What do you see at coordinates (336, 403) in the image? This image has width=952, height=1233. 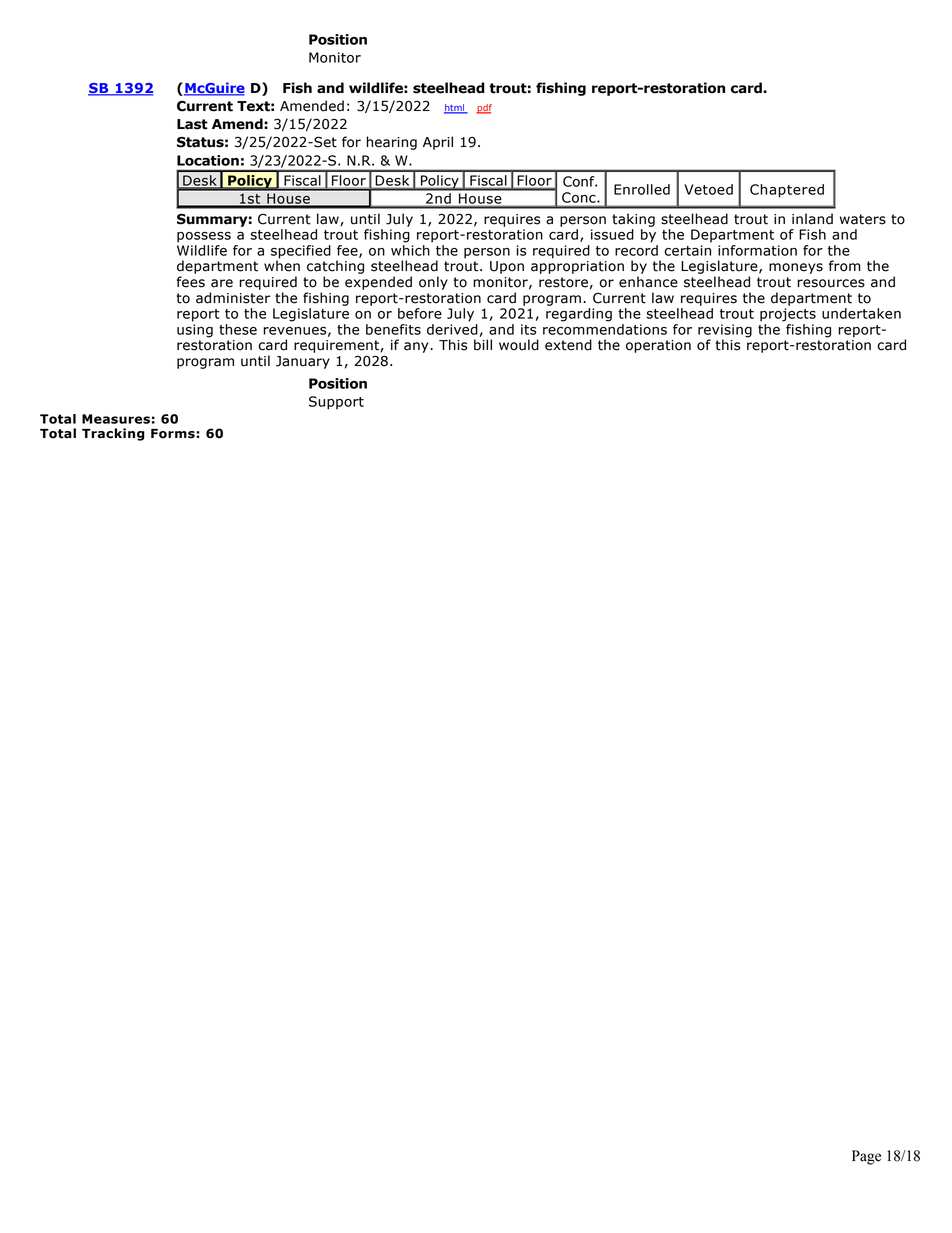 I see `Support` at bounding box center [336, 403].
